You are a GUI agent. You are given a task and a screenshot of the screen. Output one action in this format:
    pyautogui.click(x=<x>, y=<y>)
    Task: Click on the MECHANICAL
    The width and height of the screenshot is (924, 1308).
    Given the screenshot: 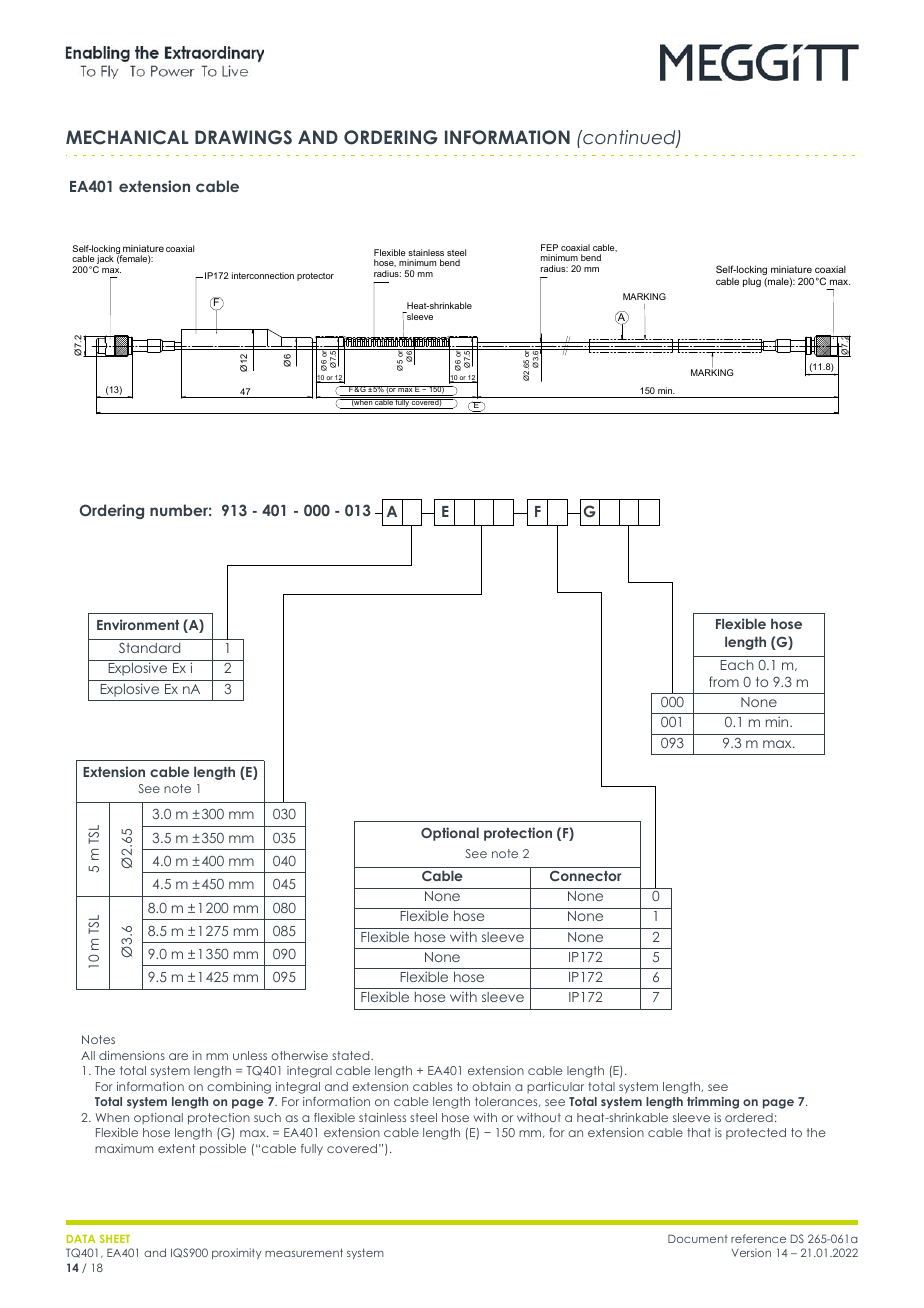 What is the action you would take?
    pyautogui.click(x=127, y=137)
